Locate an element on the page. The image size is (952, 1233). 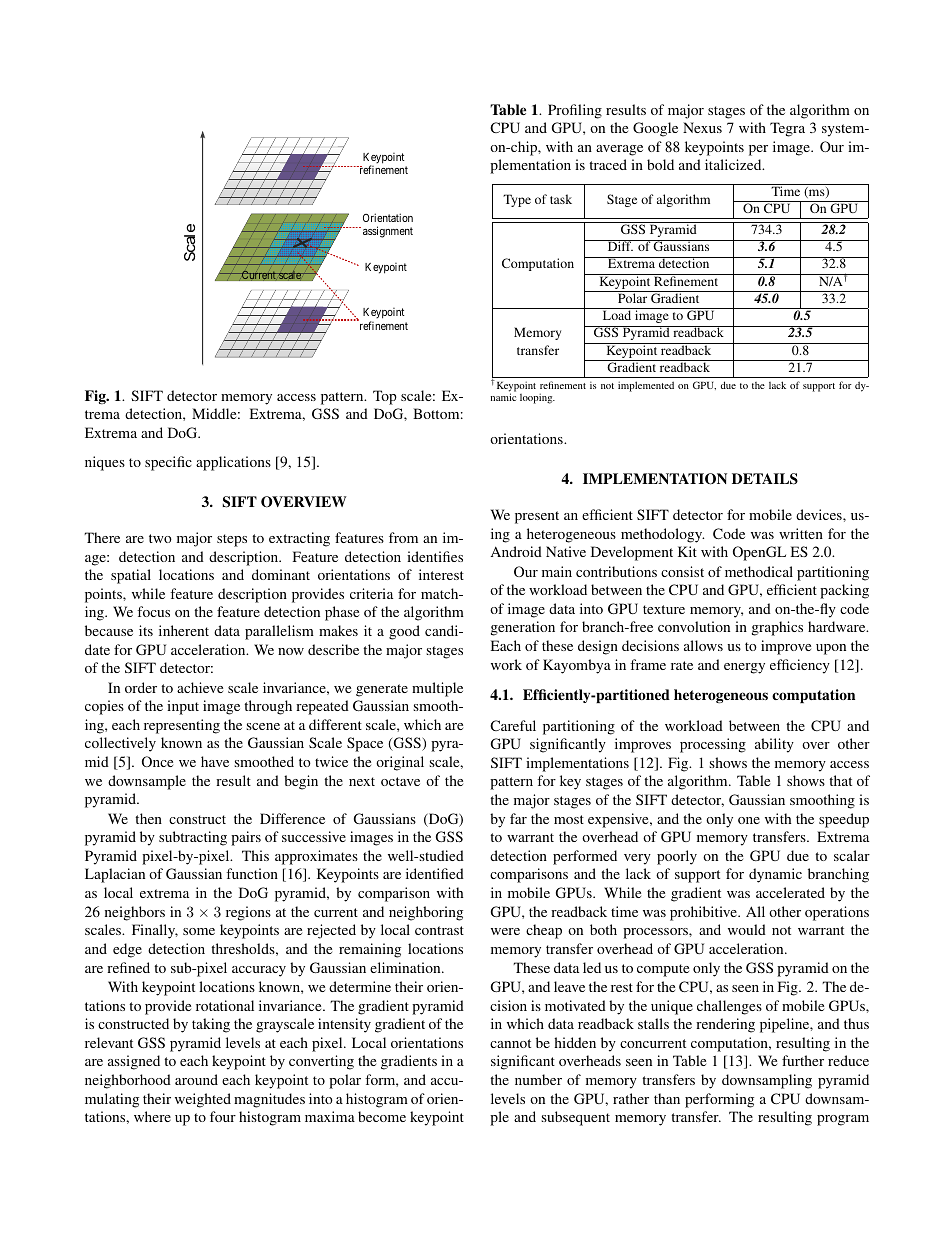
DETAILS is located at coordinates (765, 479).
